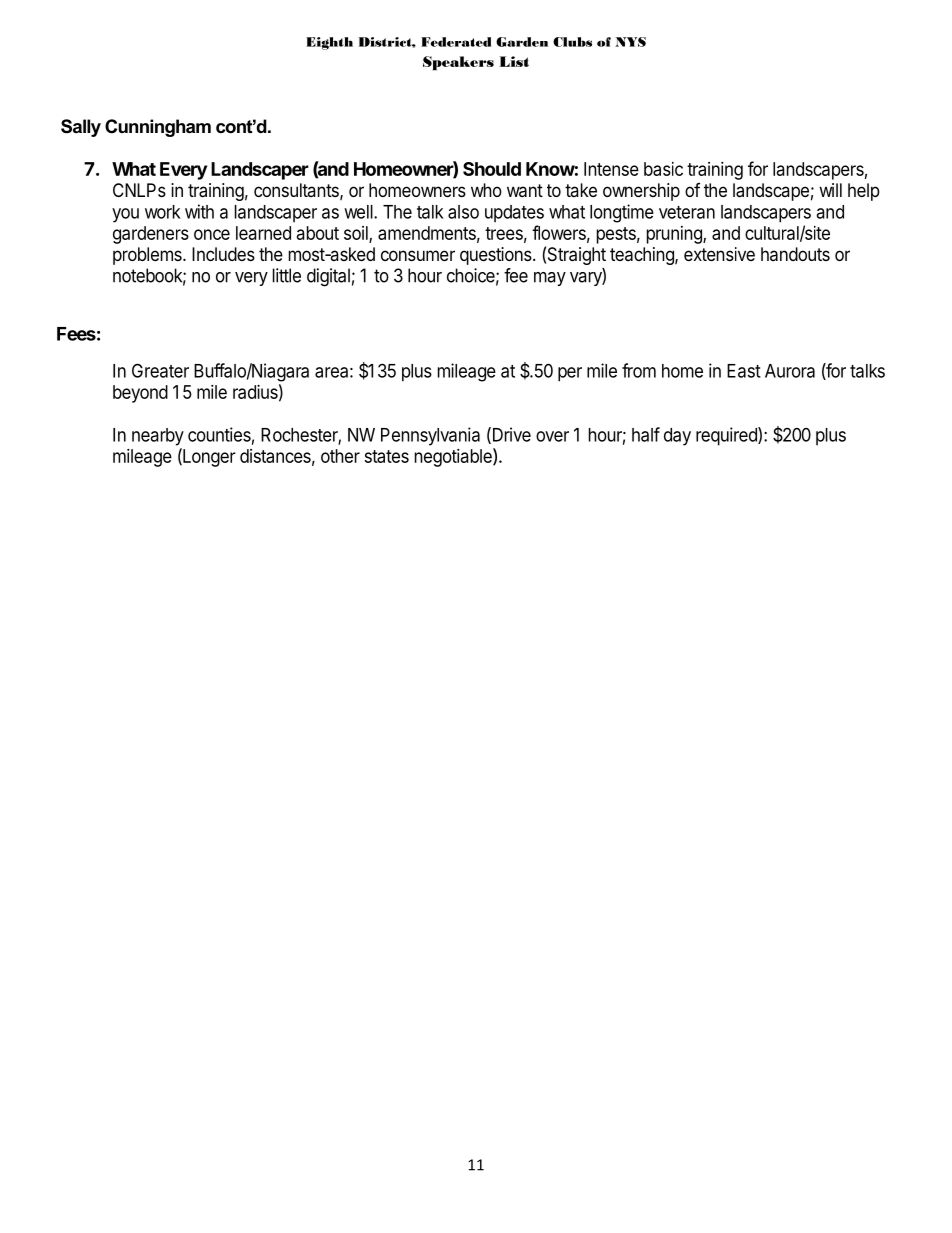  I want to click on required, so click(727, 436).
